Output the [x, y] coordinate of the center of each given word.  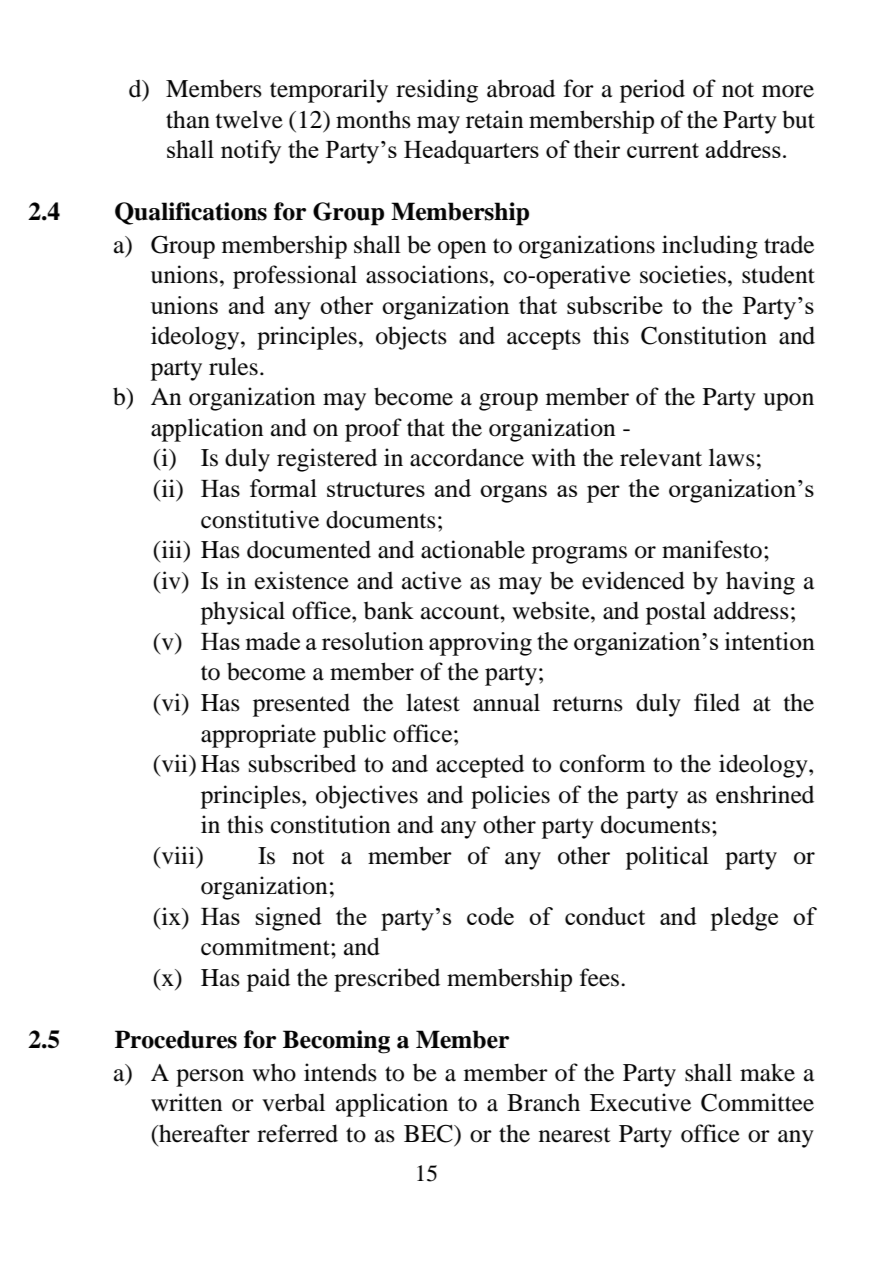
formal [283, 488]
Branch [543, 1102]
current [663, 150]
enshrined [765, 794]
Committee [757, 1102]
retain [494, 119]
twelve [249, 119]
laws [732, 457]
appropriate [258, 736]
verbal [293, 1102]
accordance [467, 457]
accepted [480, 766]
